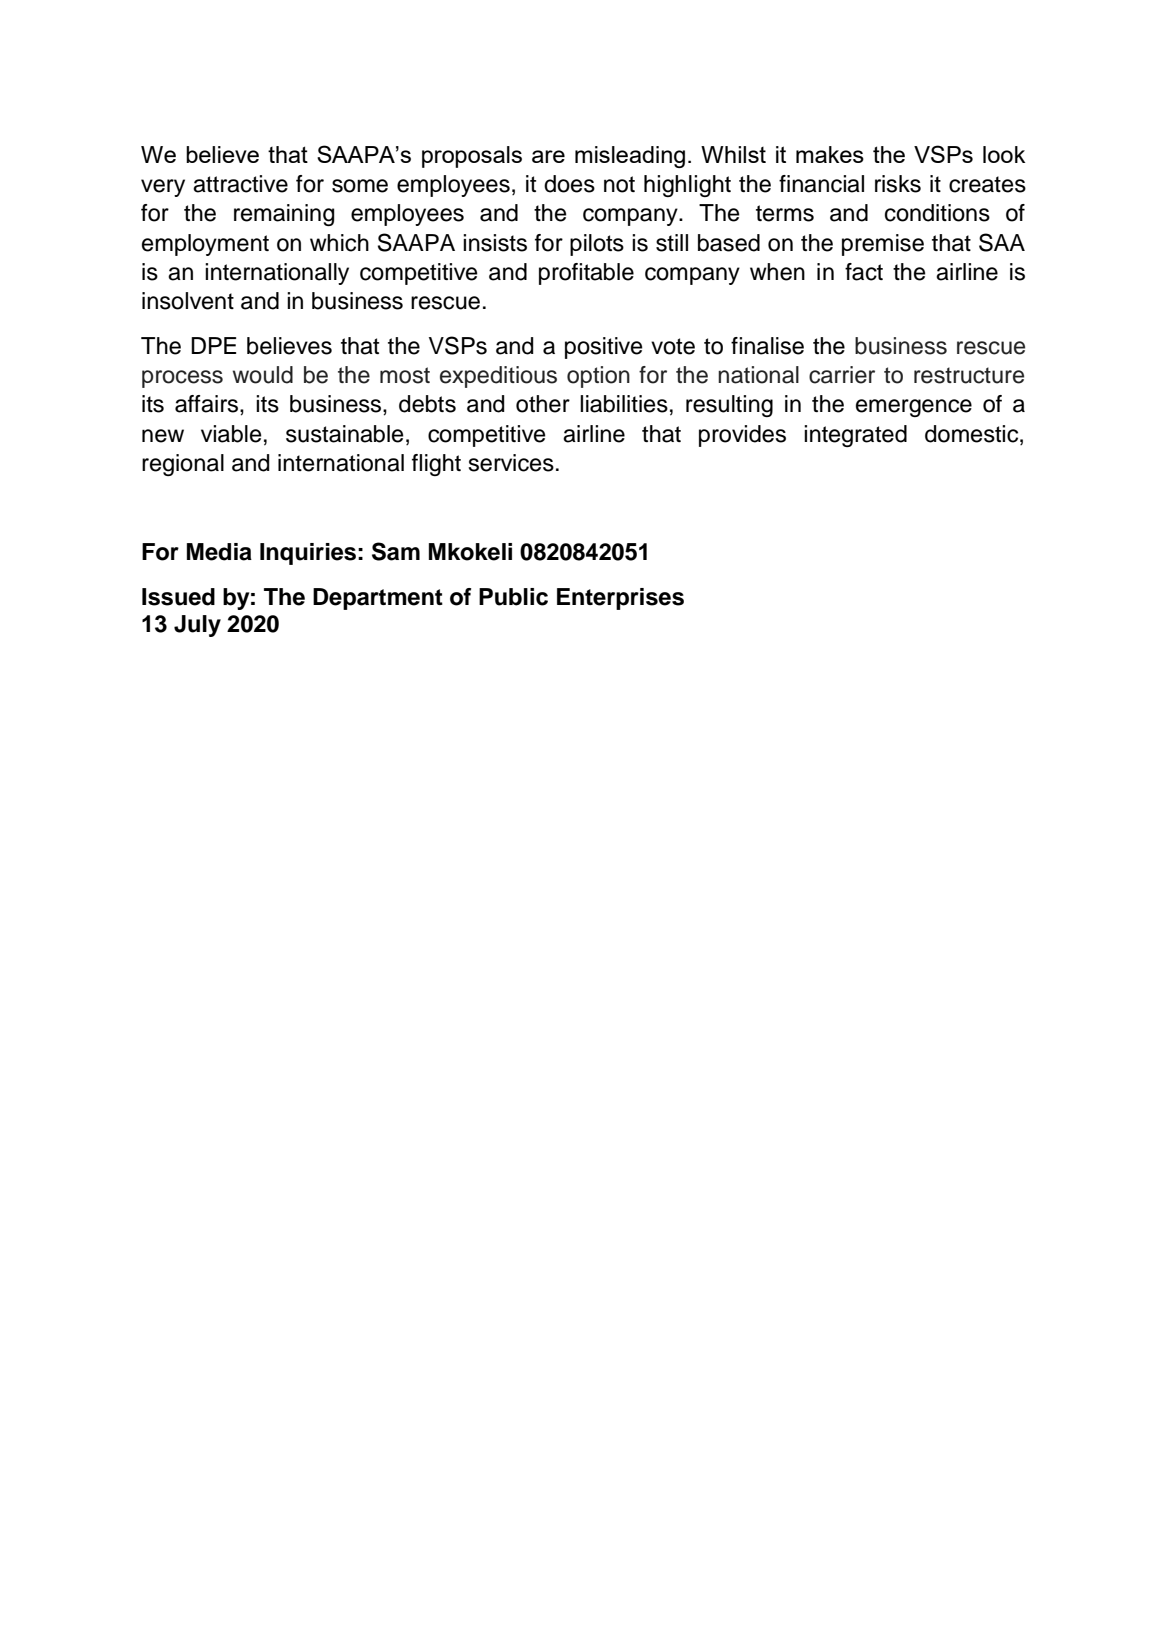 The image size is (1167, 1651). Describe the element at coordinates (240, 184) in the screenshot. I see `attractive` at that location.
